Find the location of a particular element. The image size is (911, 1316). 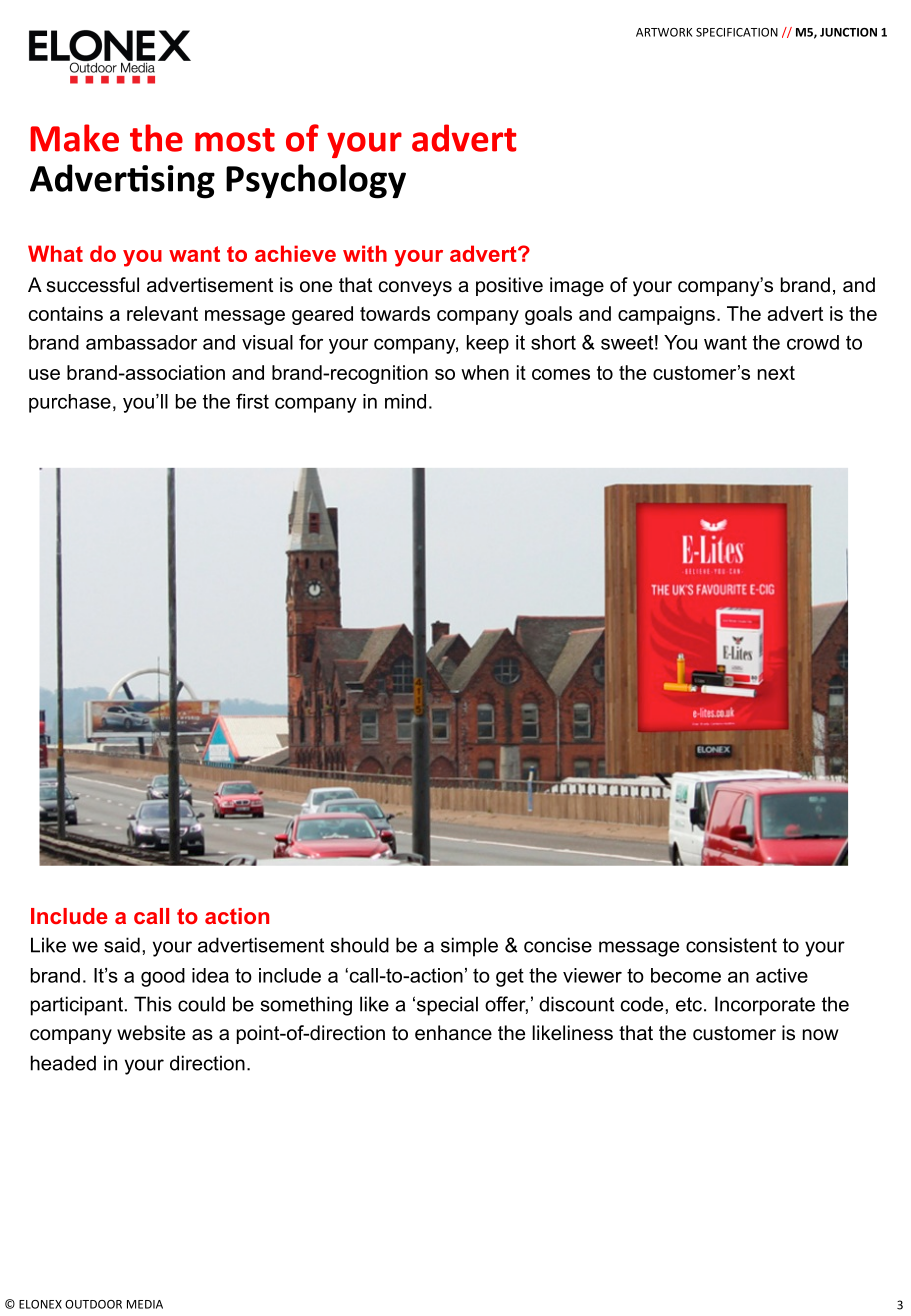

enhance is located at coordinates (453, 1033).
